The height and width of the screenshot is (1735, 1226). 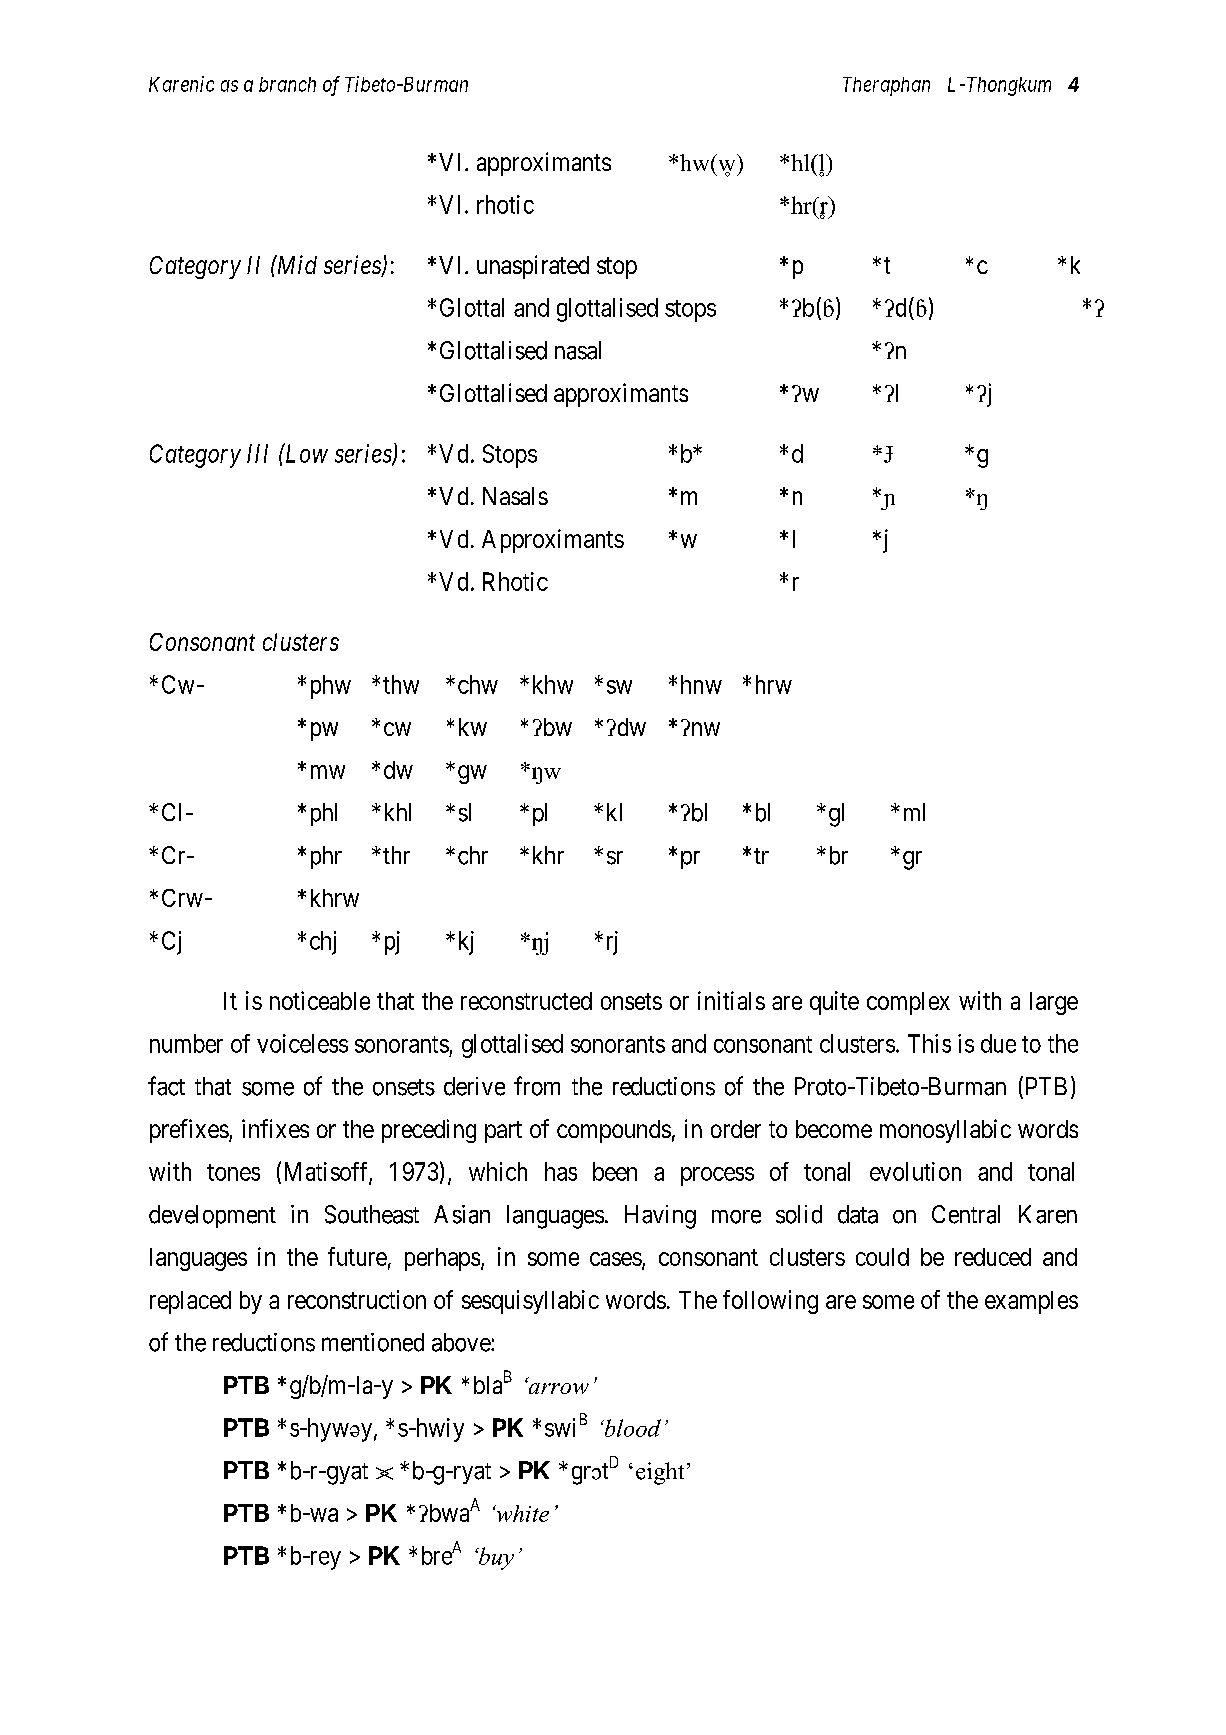 What do you see at coordinates (257, 453) in the screenshot?
I see `III` at bounding box center [257, 453].
